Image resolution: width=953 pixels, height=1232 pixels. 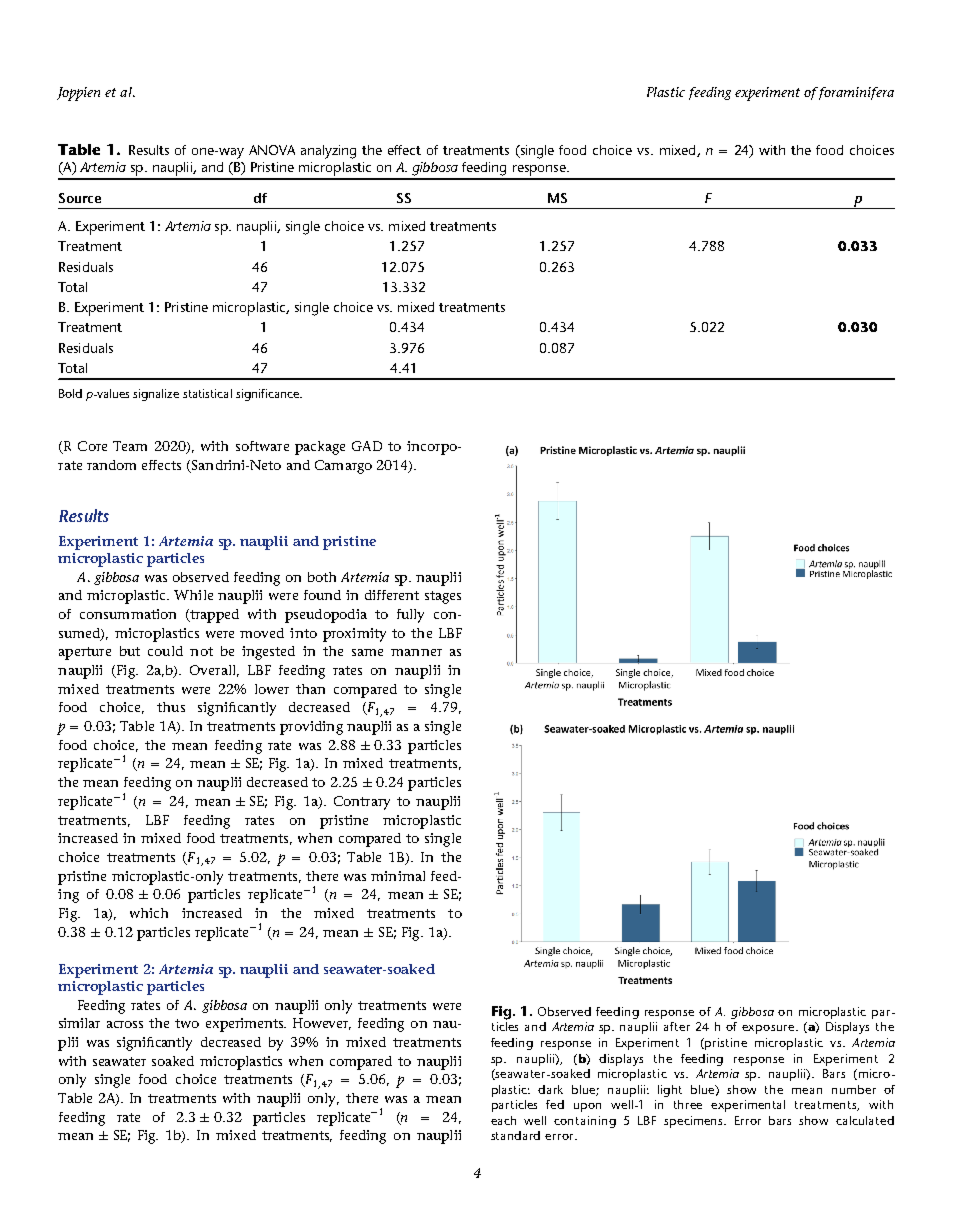 What do you see at coordinates (856, 93) in the screenshot?
I see `foraminifera` at bounding box center [856, 93].
